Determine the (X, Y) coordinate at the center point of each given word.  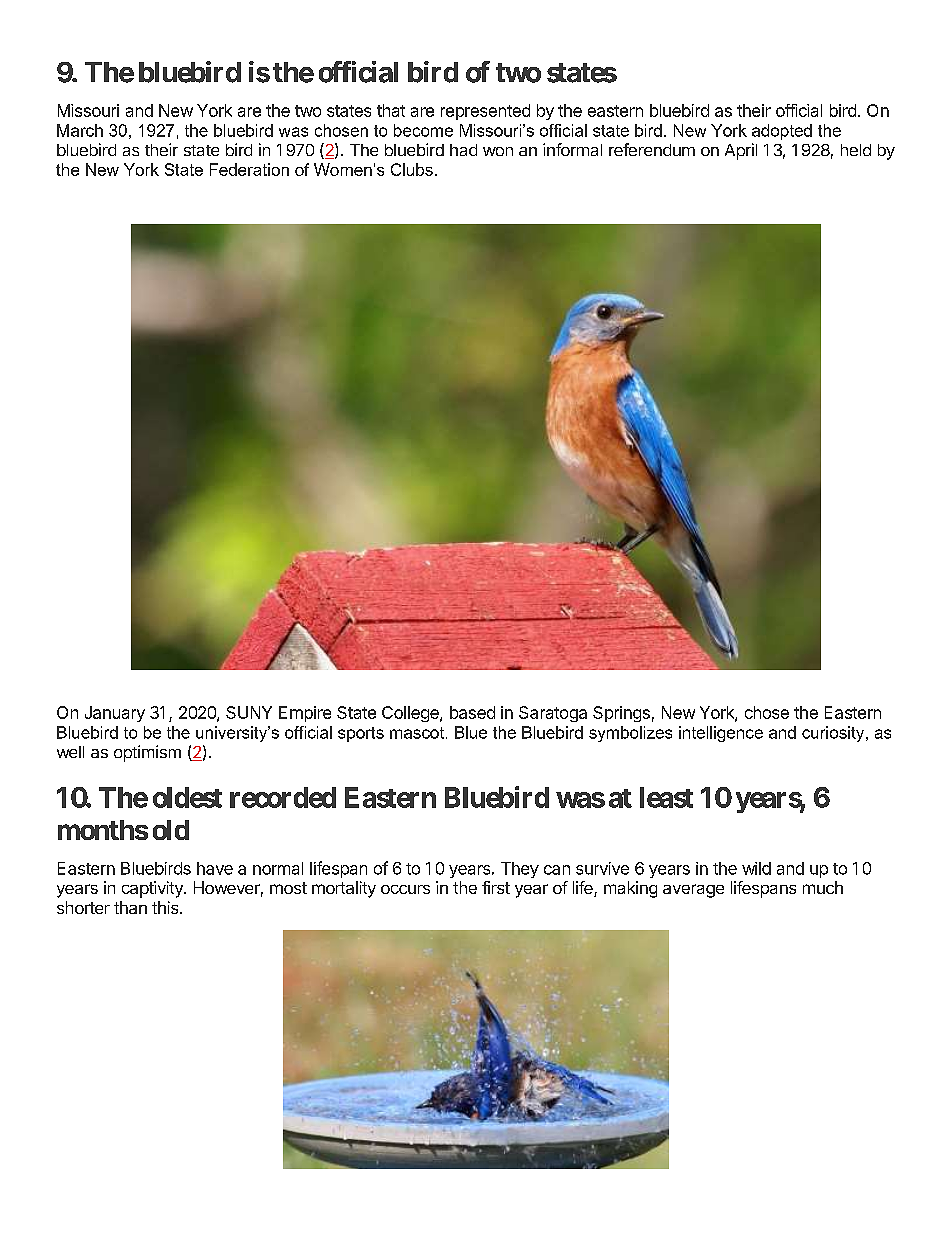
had (463, 150)
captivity (153, 889)
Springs (621, 714)
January (115, 714)
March (80, 130)
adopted (782, 132)
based (472, 712)
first (496, 887)
